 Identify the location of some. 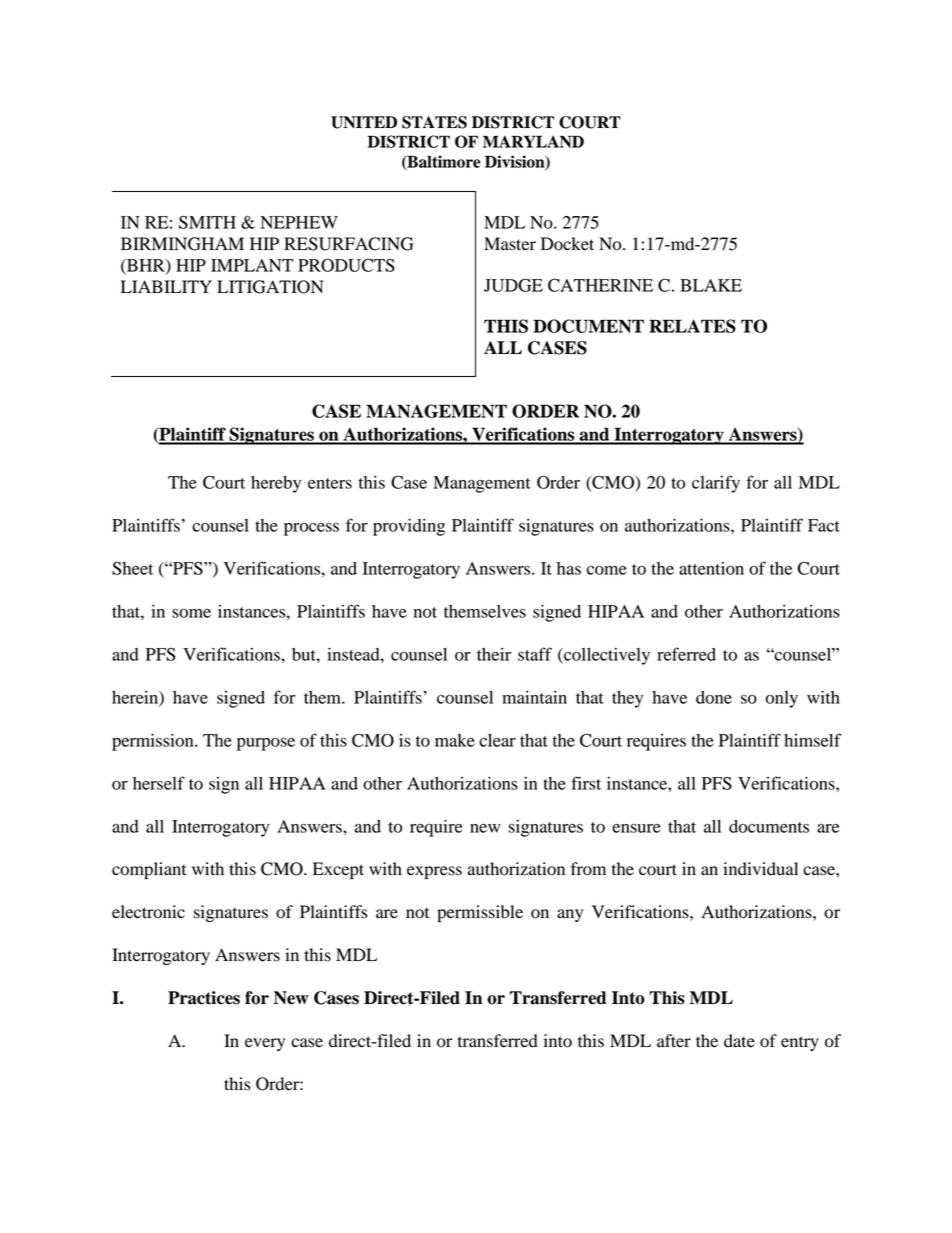
(191, 613).
